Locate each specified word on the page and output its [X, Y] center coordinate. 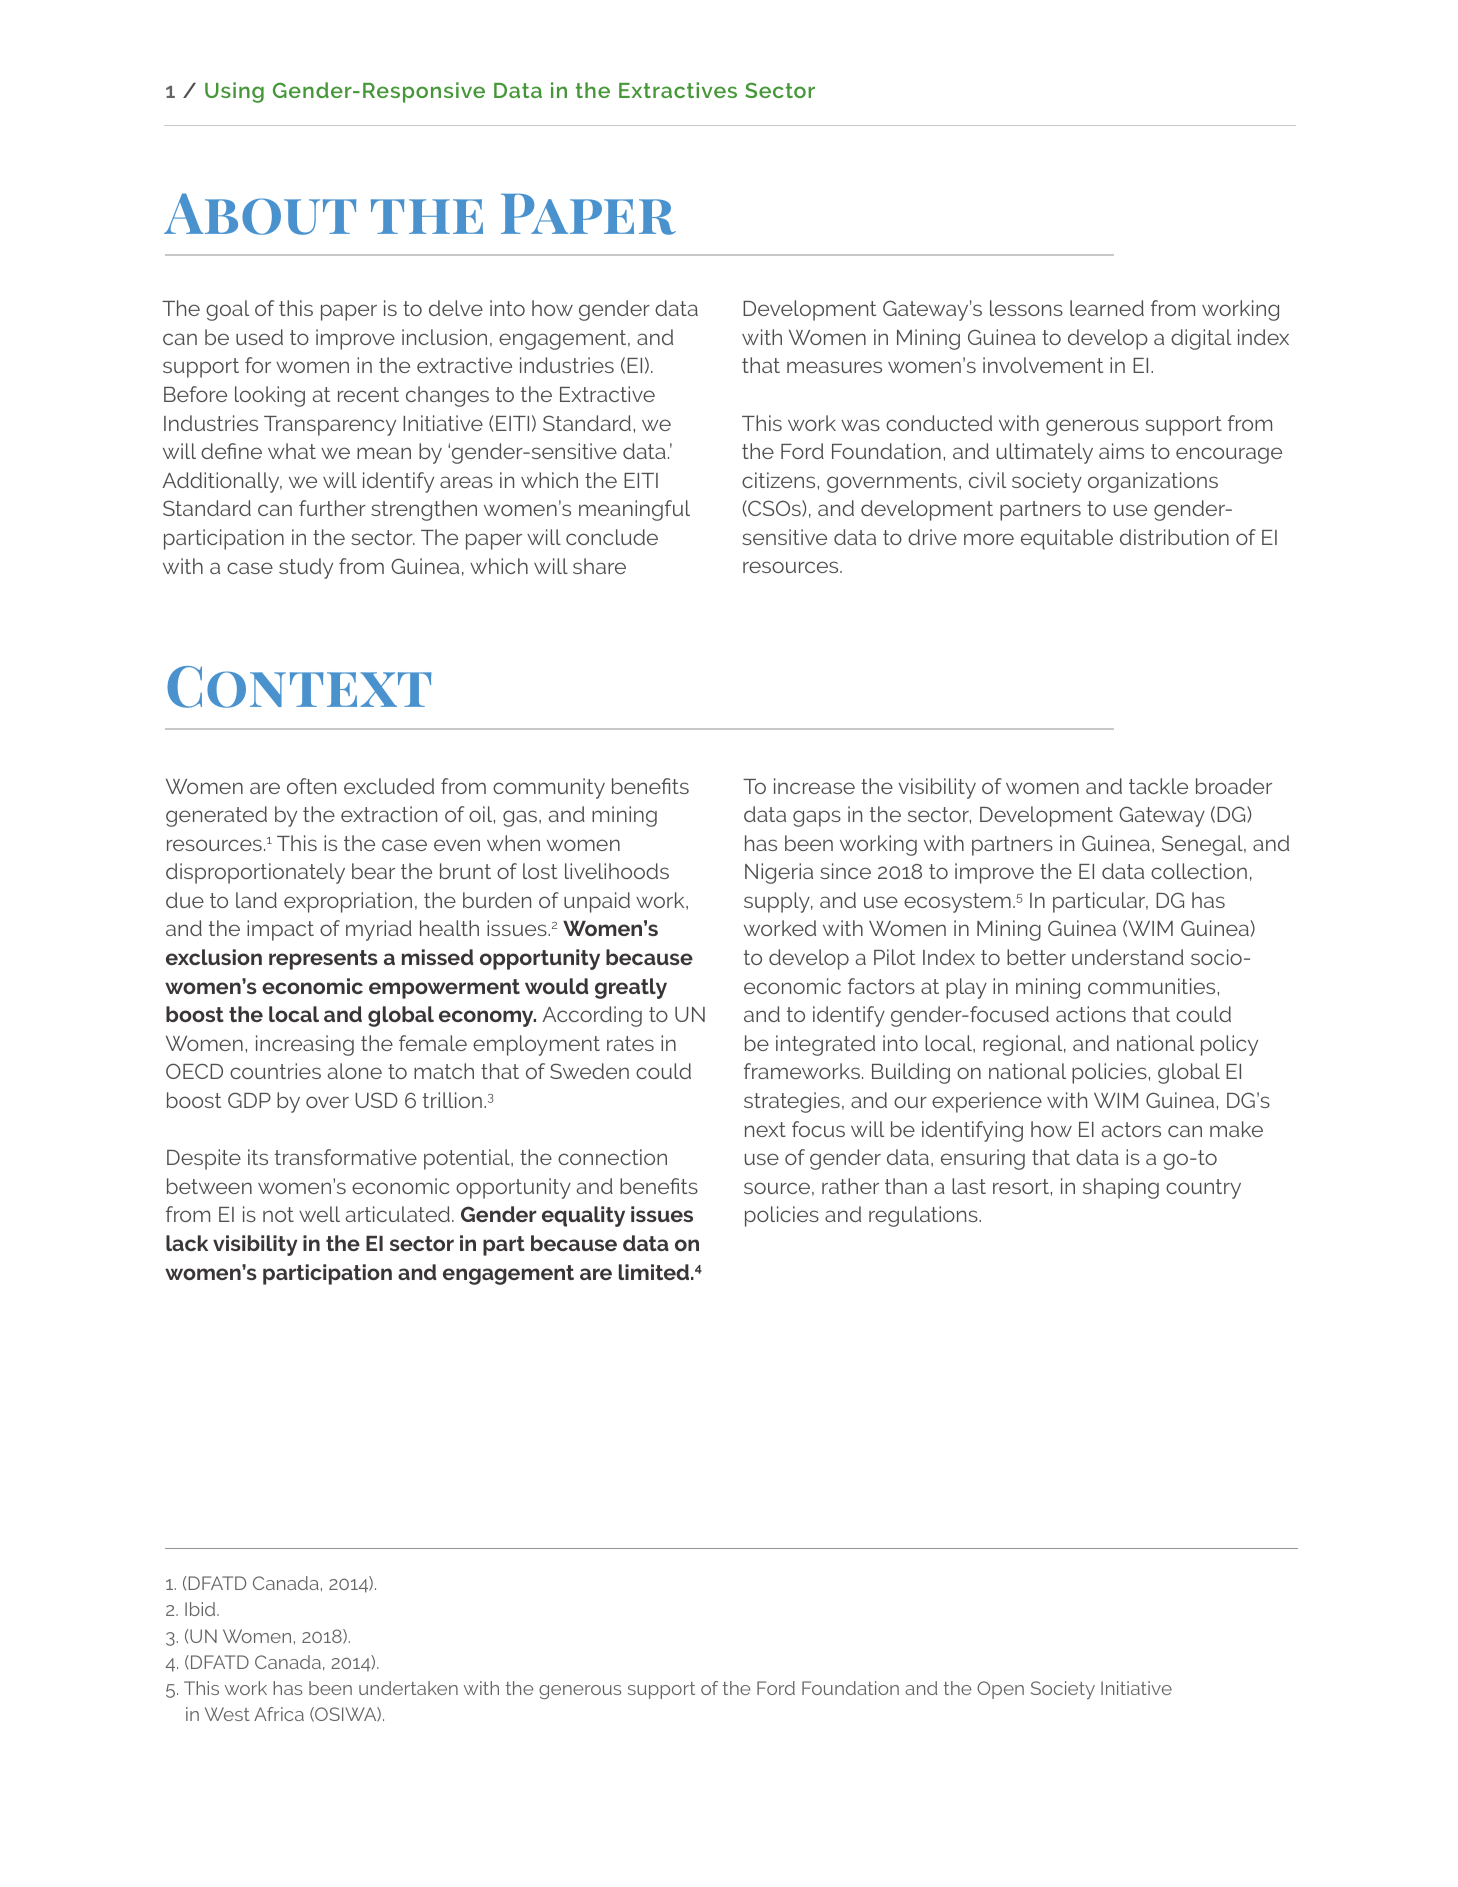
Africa [279, 1714]
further [332, 508]
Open [1000, 1690]
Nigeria [779, 873]
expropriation [348, 902]
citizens [780, 480]
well [319, 1214]
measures [834, 367]
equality [583, 1216]
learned [1107, 308]
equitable [1067, 539]
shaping [1121, 1188]
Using [234, 92]
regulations [924, 1216]
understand [1128, 957]
